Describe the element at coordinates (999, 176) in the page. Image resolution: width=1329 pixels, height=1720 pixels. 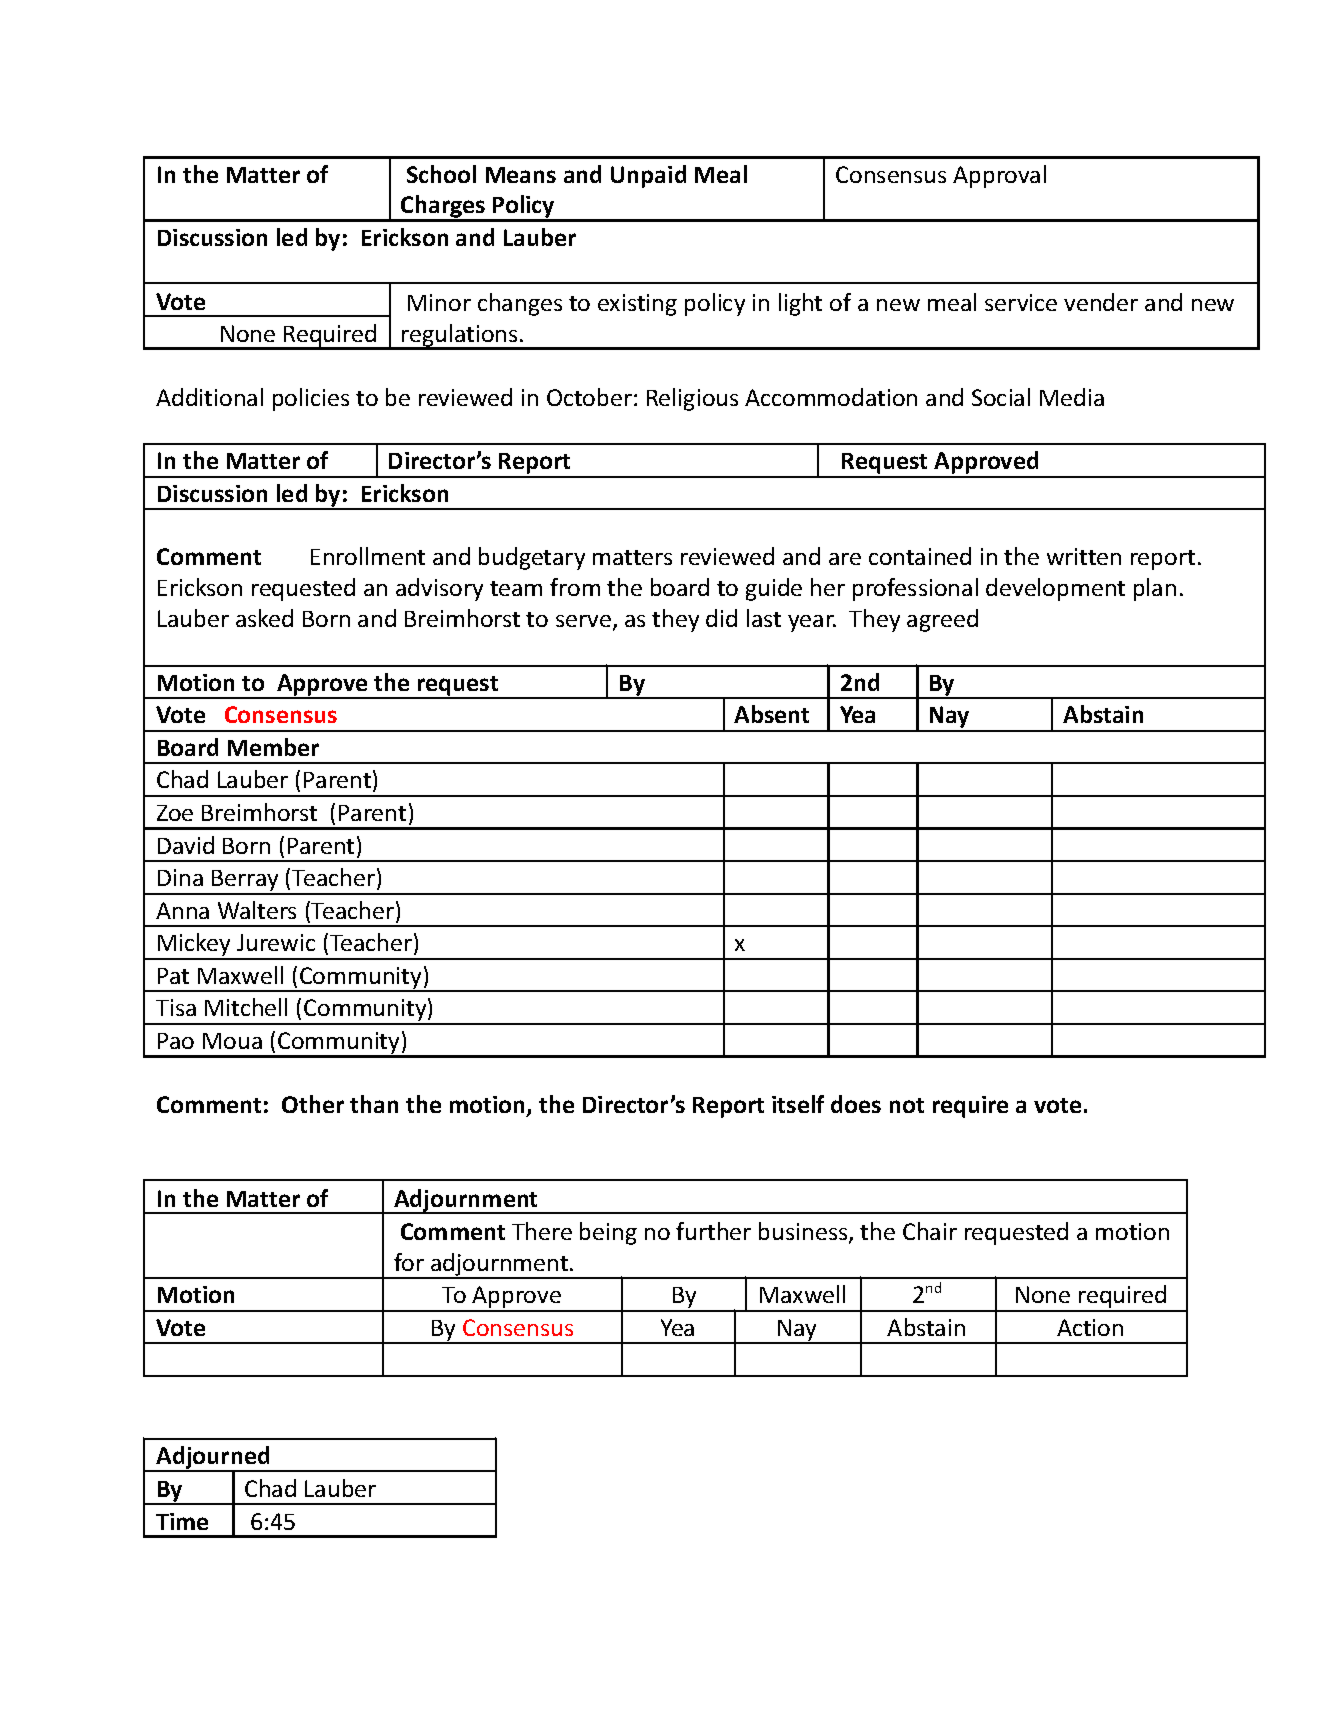
I see `Approval` at that location.
